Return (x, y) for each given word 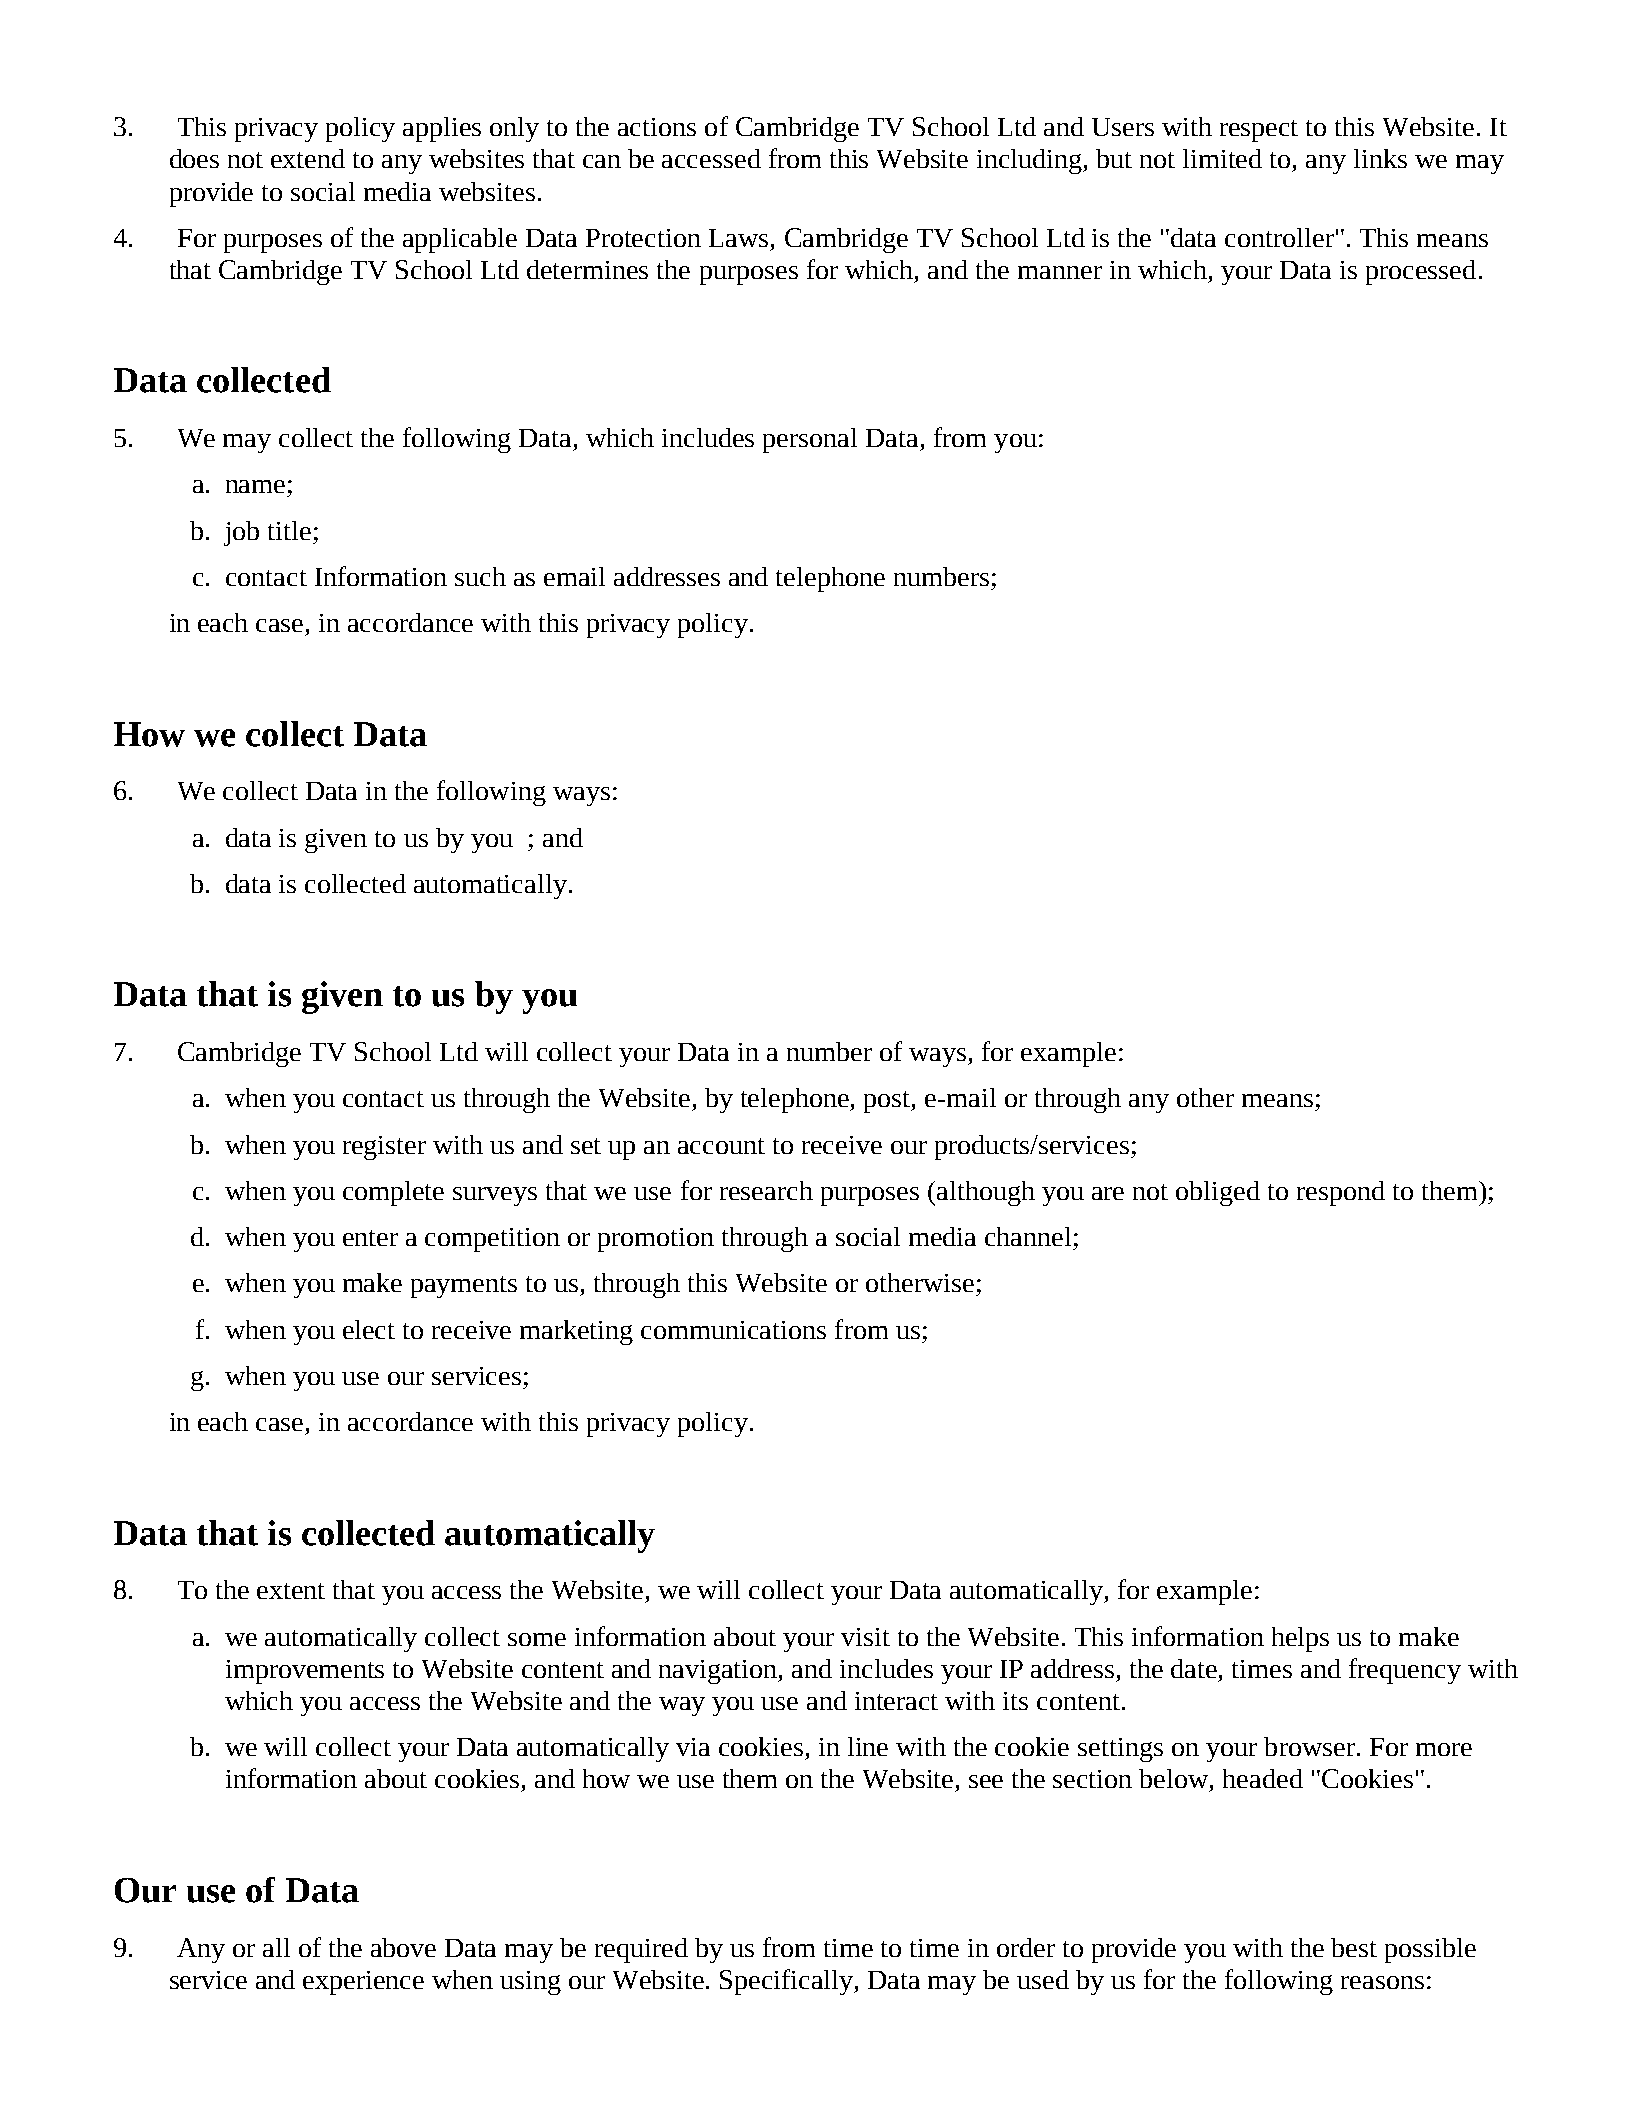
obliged (1218, 1193)
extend (308, 158)
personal (810, 440)
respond (1341, 1193)
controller (1279, 237)
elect (369, 1329)
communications (733, 1330)
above (403, 1947)
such (480, 576)
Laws (738, 238)
